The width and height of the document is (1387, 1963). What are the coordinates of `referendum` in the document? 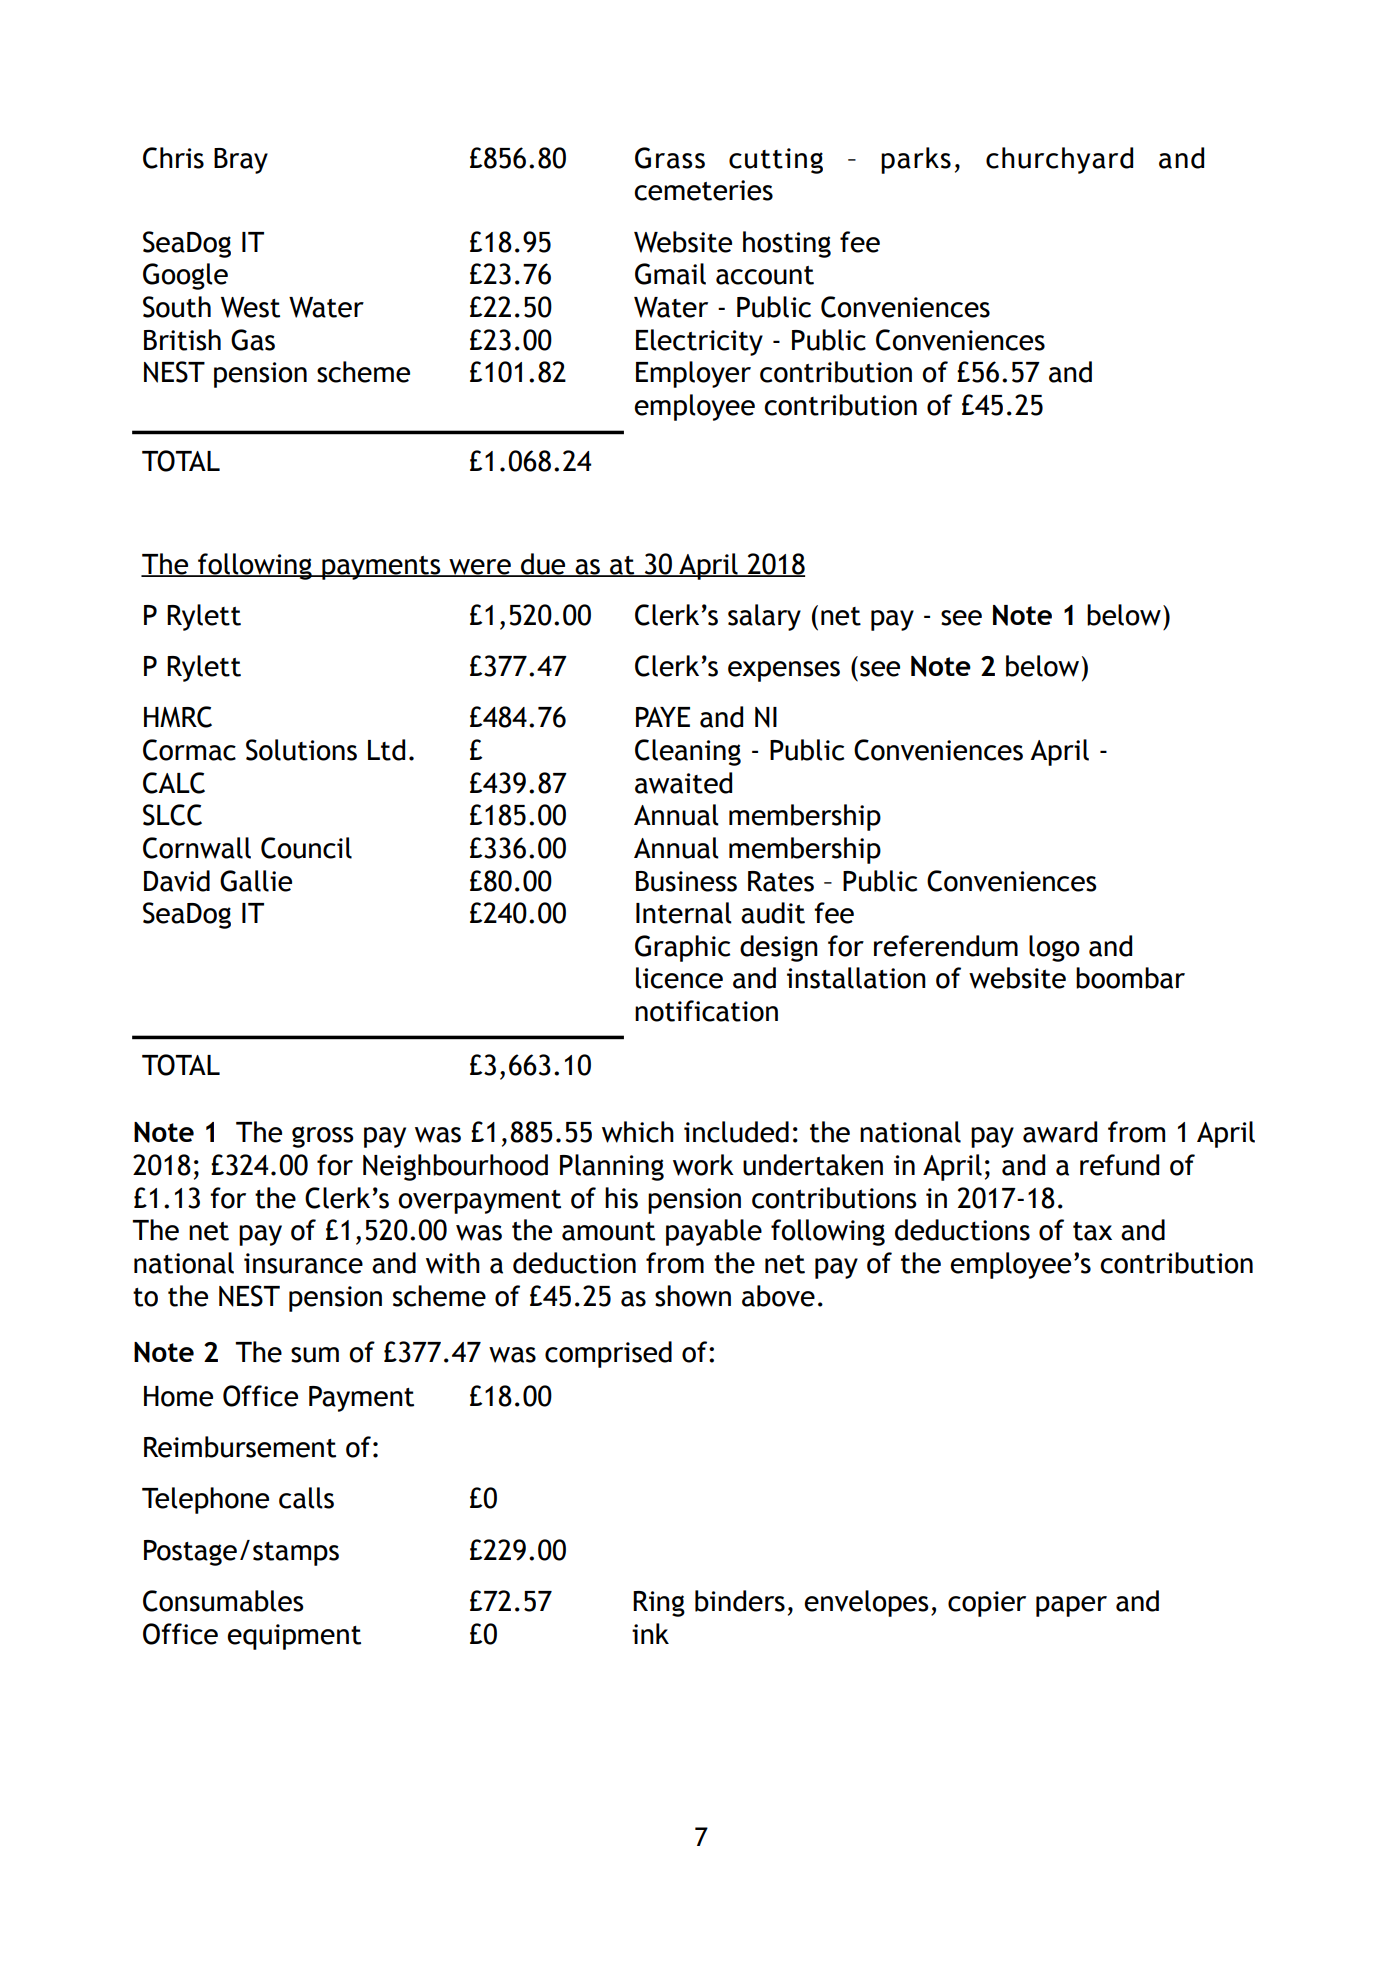 It's located at (946, 946).
